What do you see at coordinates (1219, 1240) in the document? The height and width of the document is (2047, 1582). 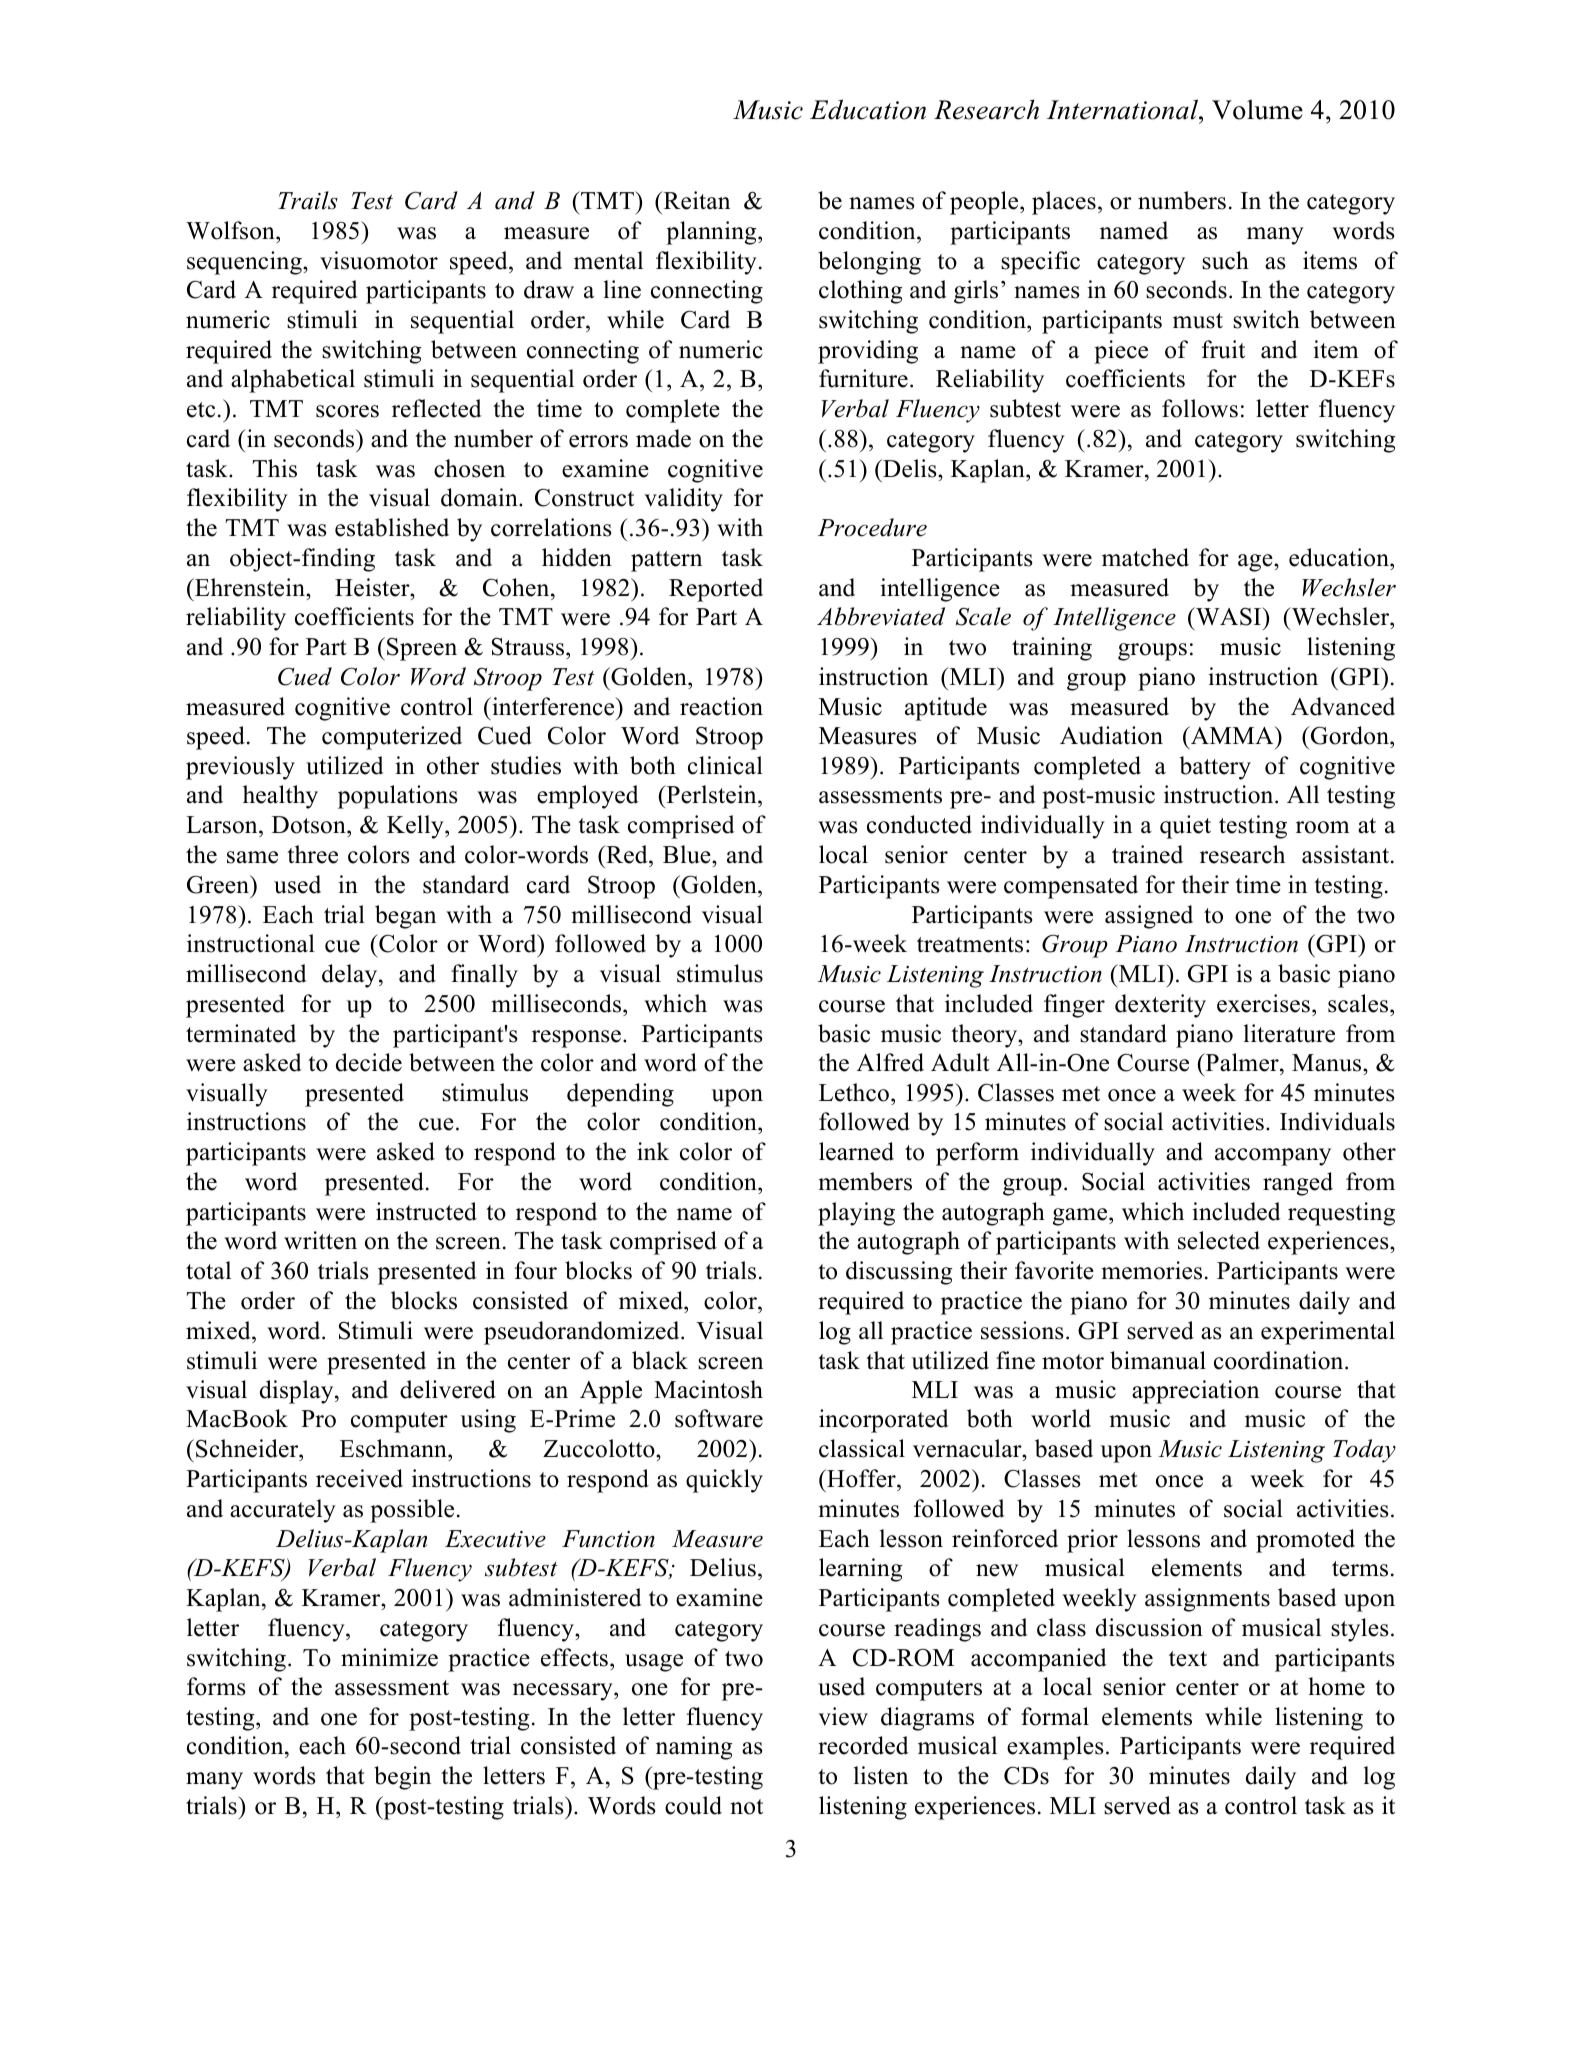 I see `selected` at bounding box center [1219, 1240].
